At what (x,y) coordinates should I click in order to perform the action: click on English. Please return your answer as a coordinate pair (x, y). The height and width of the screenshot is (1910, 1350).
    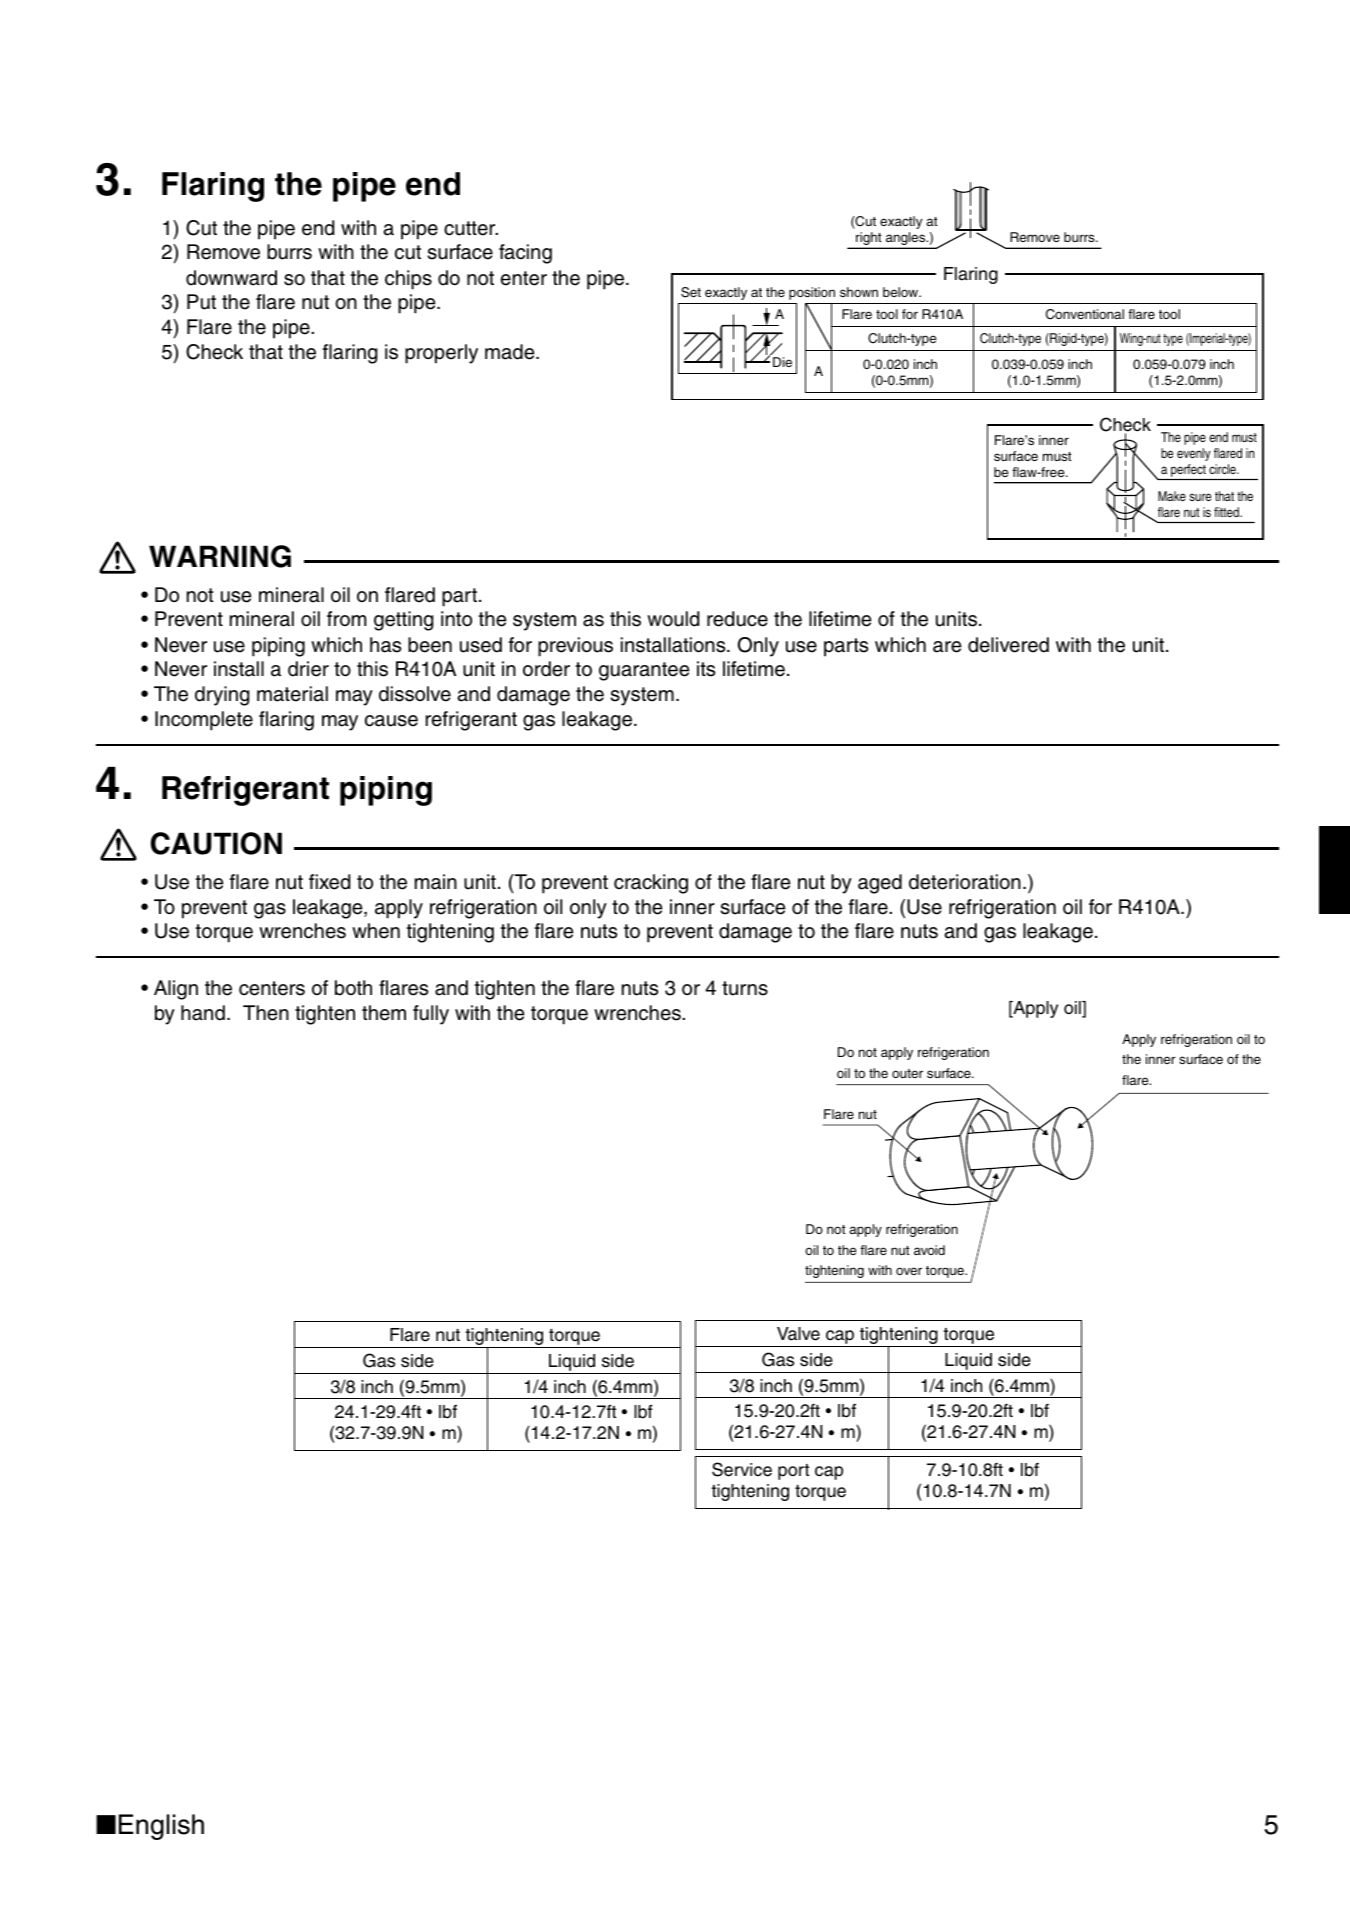
    Looking at the image, I should click on (161, 1827).
